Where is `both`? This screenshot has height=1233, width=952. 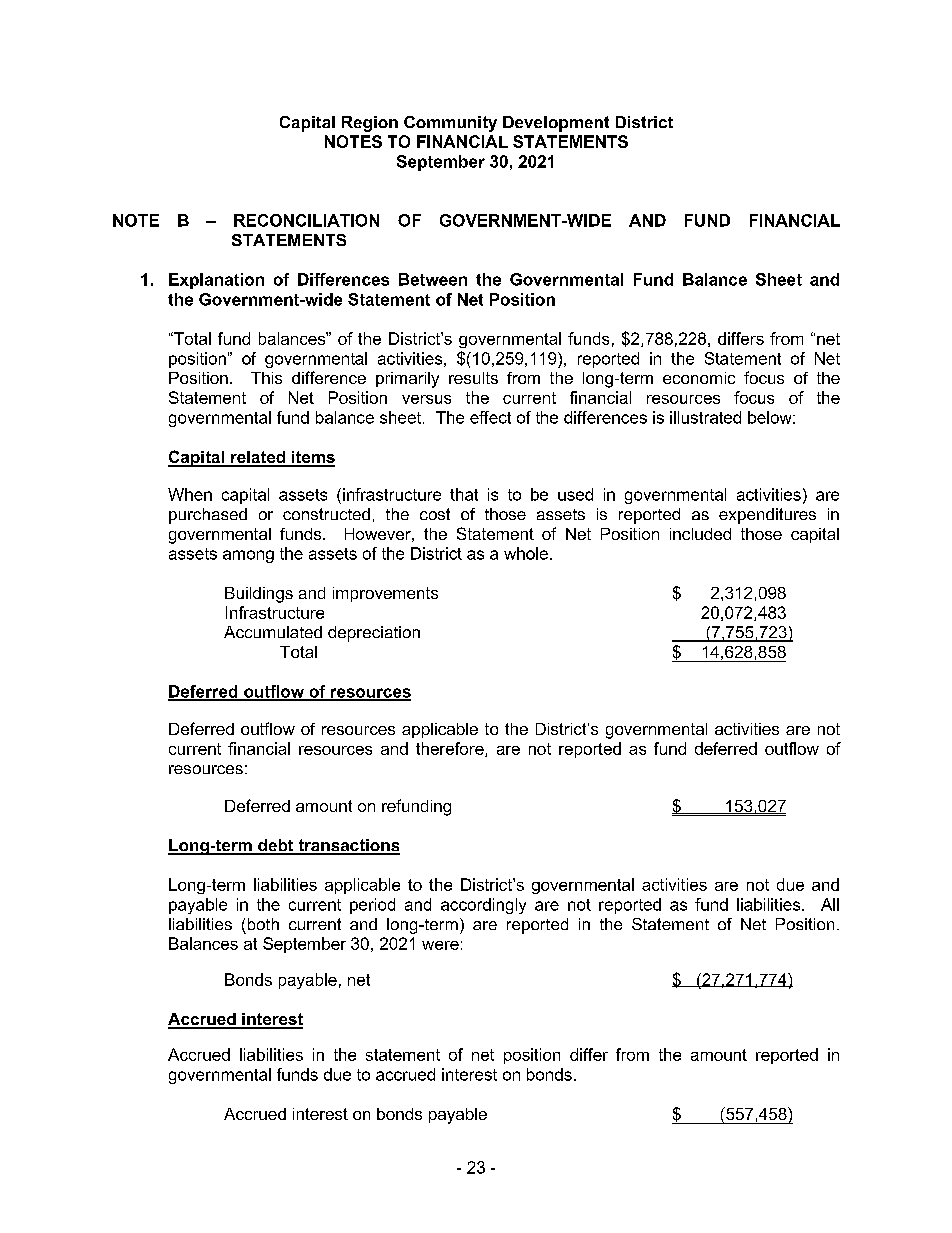
both is located at coordinates (263, 924).
